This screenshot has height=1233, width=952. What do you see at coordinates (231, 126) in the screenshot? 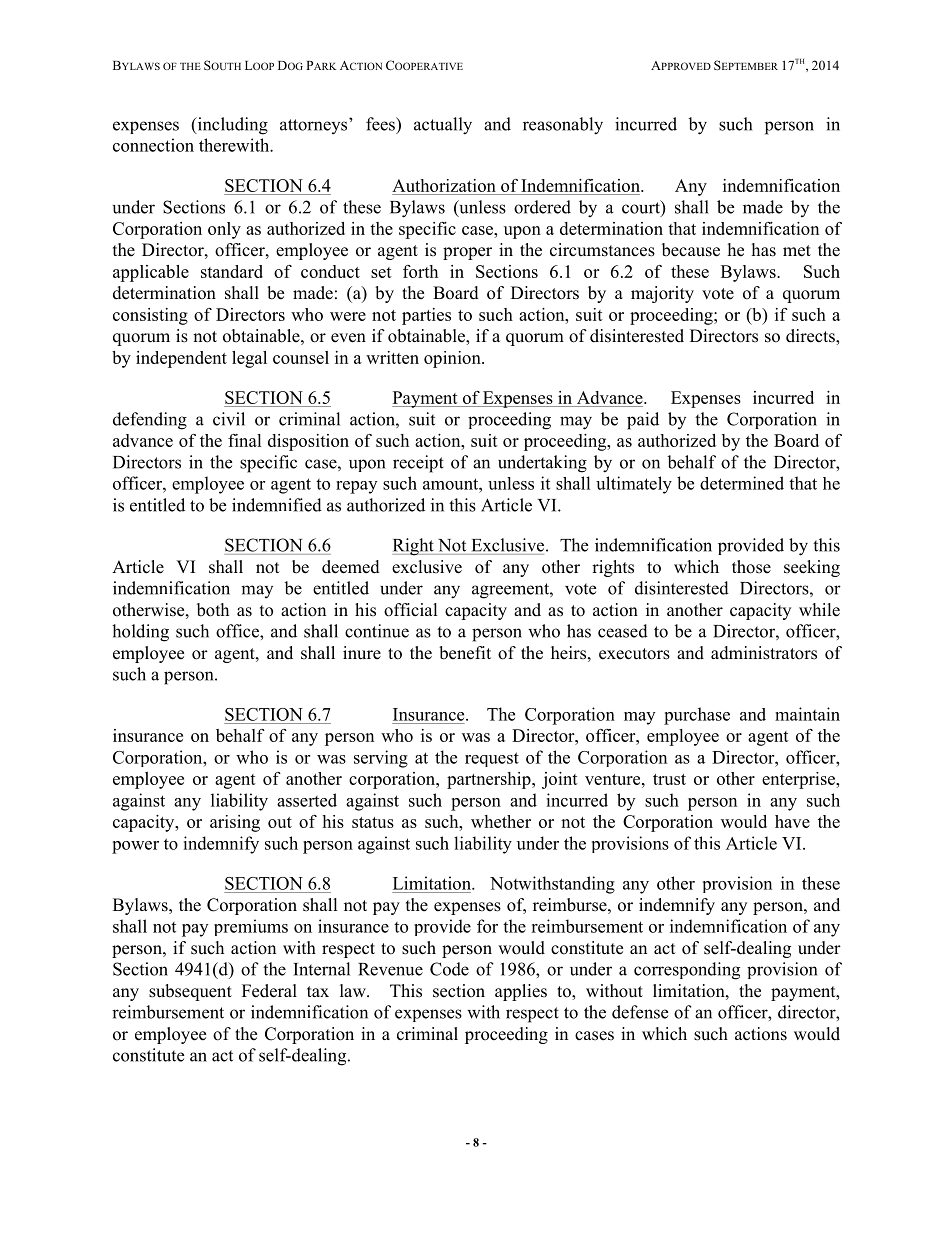
I see `including` at bounding box center [231, 126].
